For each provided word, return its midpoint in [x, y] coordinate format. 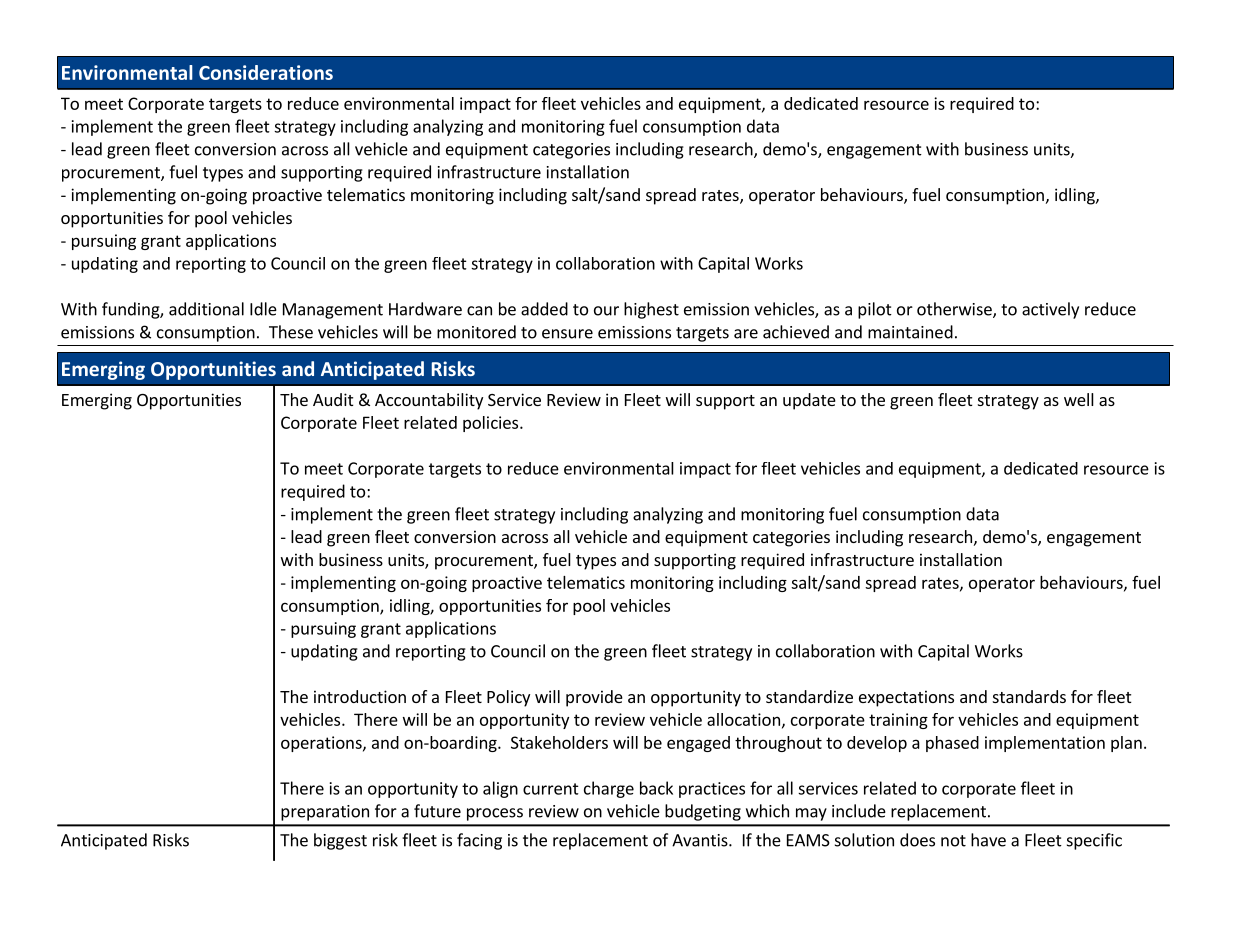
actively [1050, 310]
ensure [567, 334]
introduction [360, 696]
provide [594, 698]
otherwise [955, 310]
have [988, 840]
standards [1029, 696]
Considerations [266, 72]
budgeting [703, 812]
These [291, 332]
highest [651, 310]
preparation [325, 813]
